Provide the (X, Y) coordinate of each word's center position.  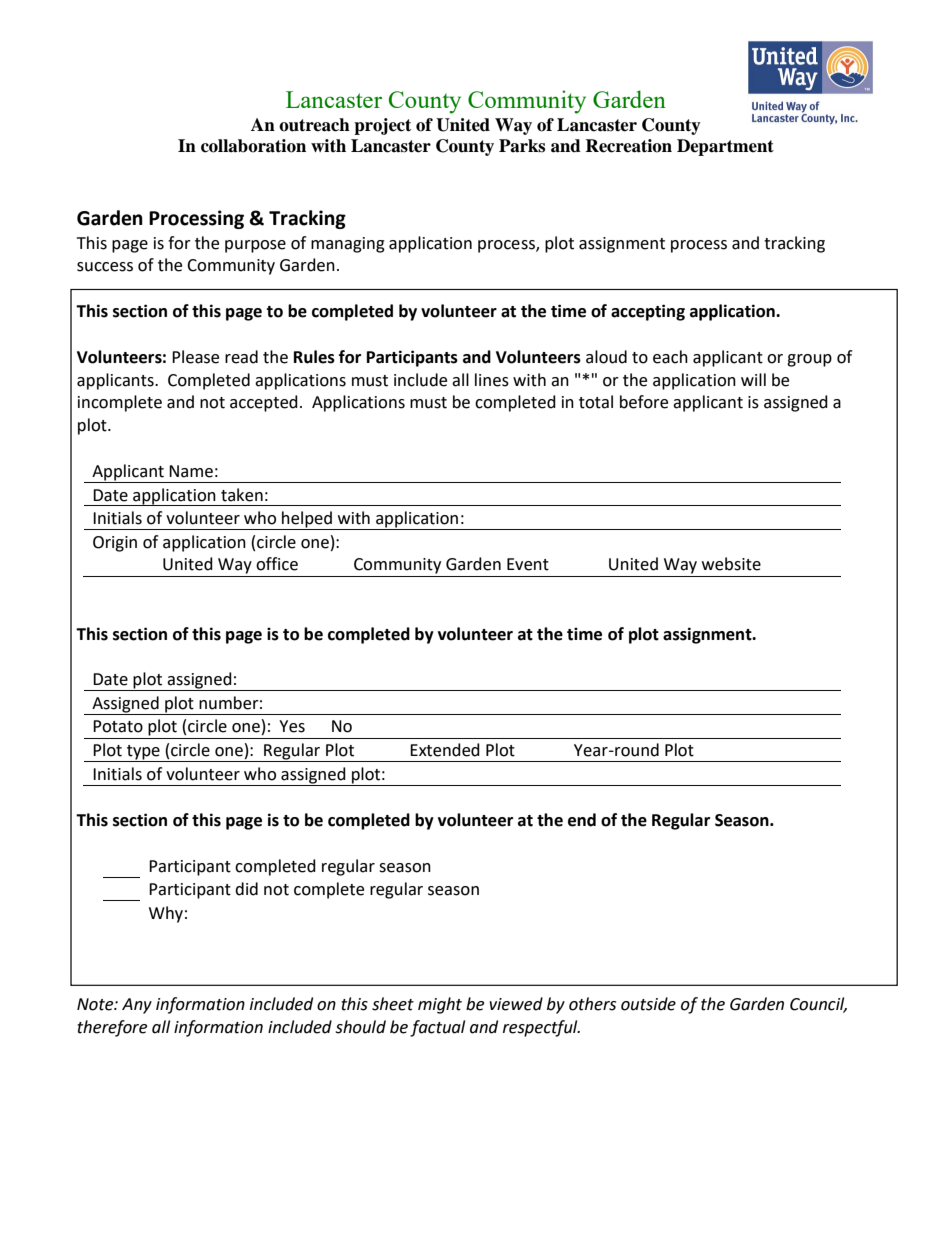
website (731, 564)
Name (191, 471)
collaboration (253, 146)
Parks (522, 146)
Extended (445, 750)
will (753, 379)
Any (137, 1006)
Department (725, 147)
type (143, 753)
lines (492, 380)
